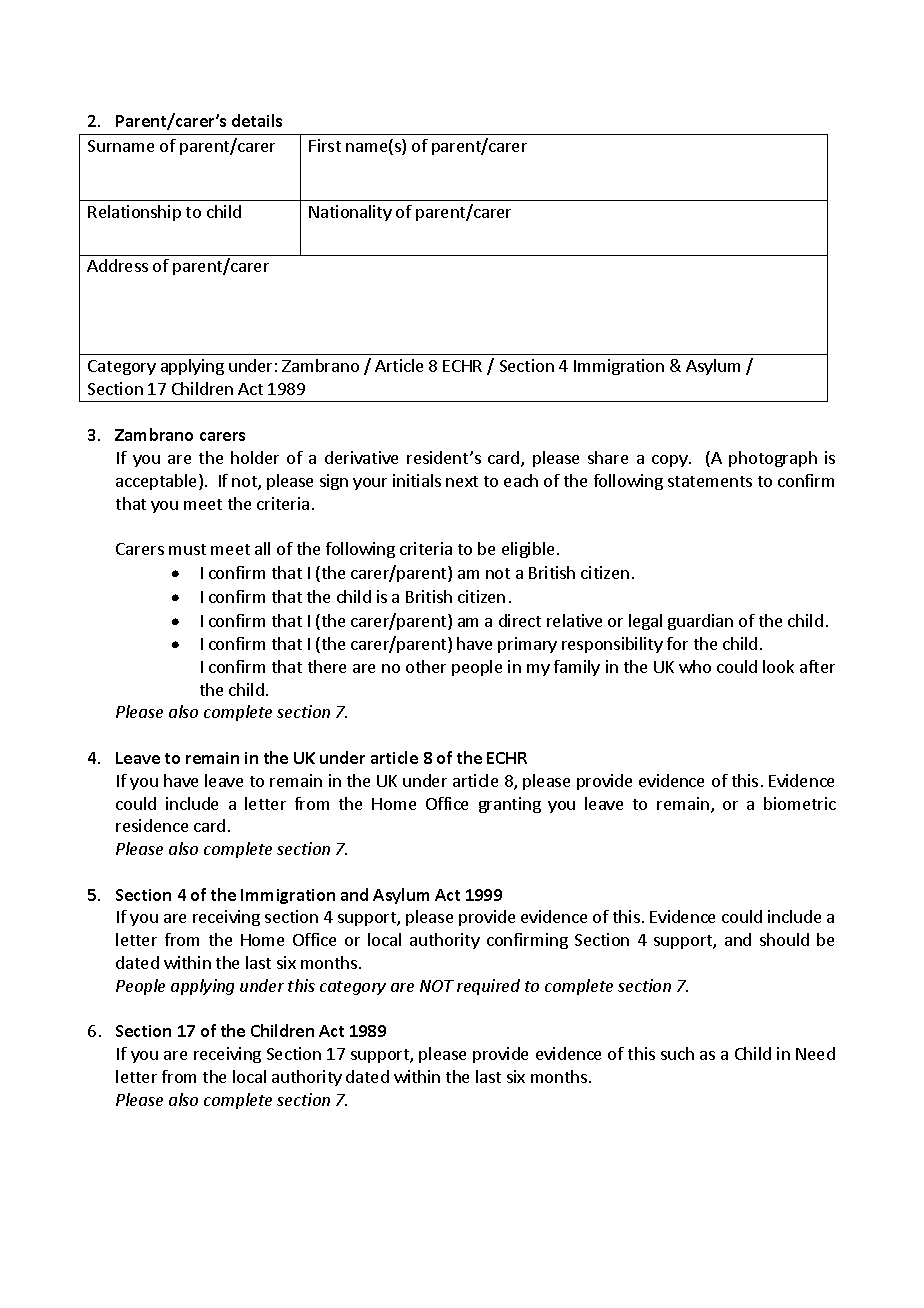 This screenshot has width=924, height=1308. I want to click on Nationality, so click(350, 213).
